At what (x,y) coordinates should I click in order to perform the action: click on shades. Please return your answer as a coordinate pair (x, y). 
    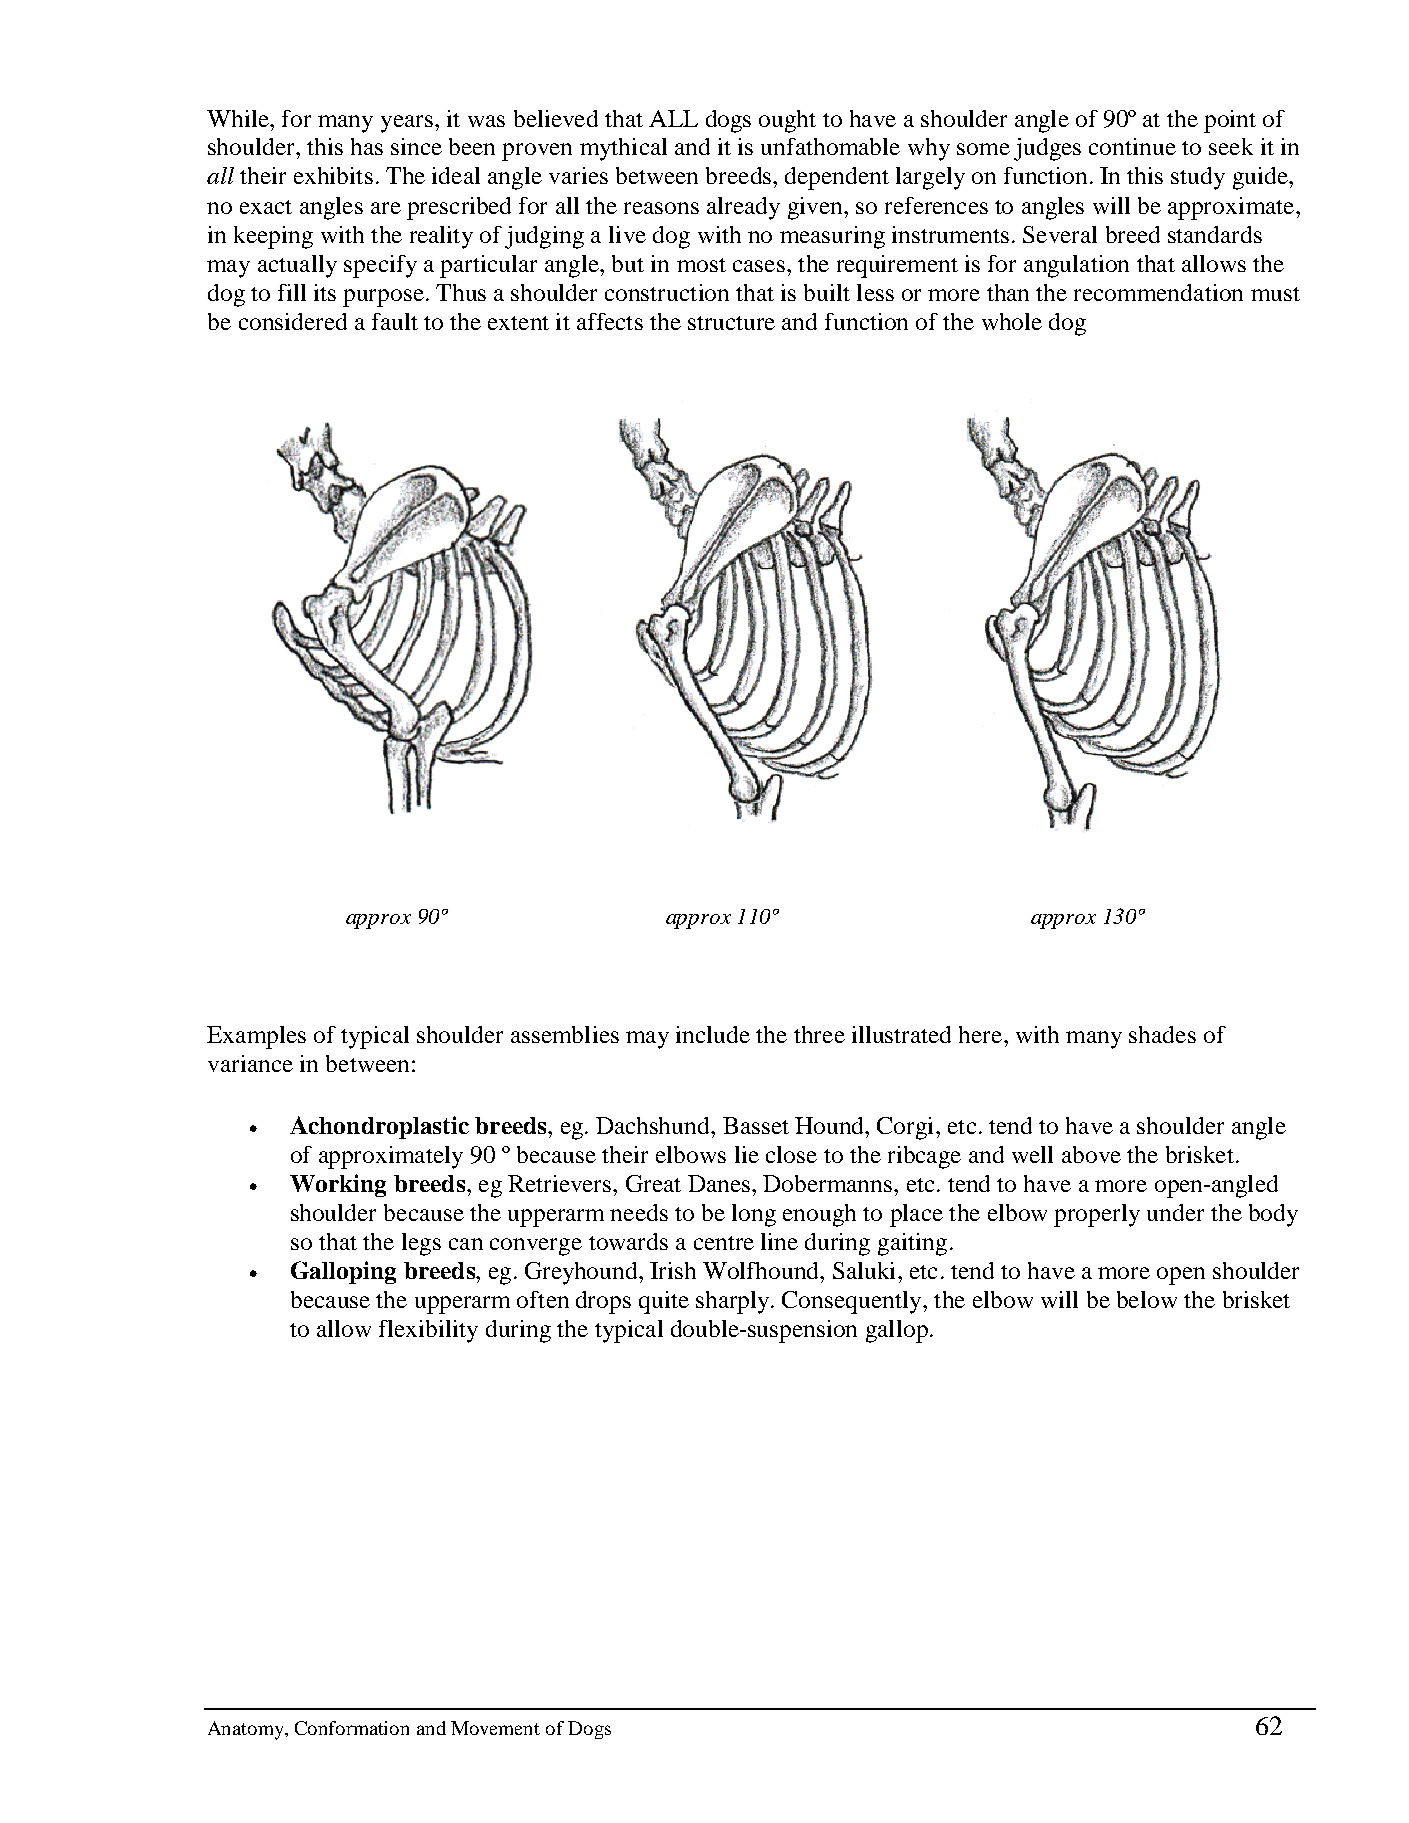
    Looking at the image, I should click on (1162, 1034).
